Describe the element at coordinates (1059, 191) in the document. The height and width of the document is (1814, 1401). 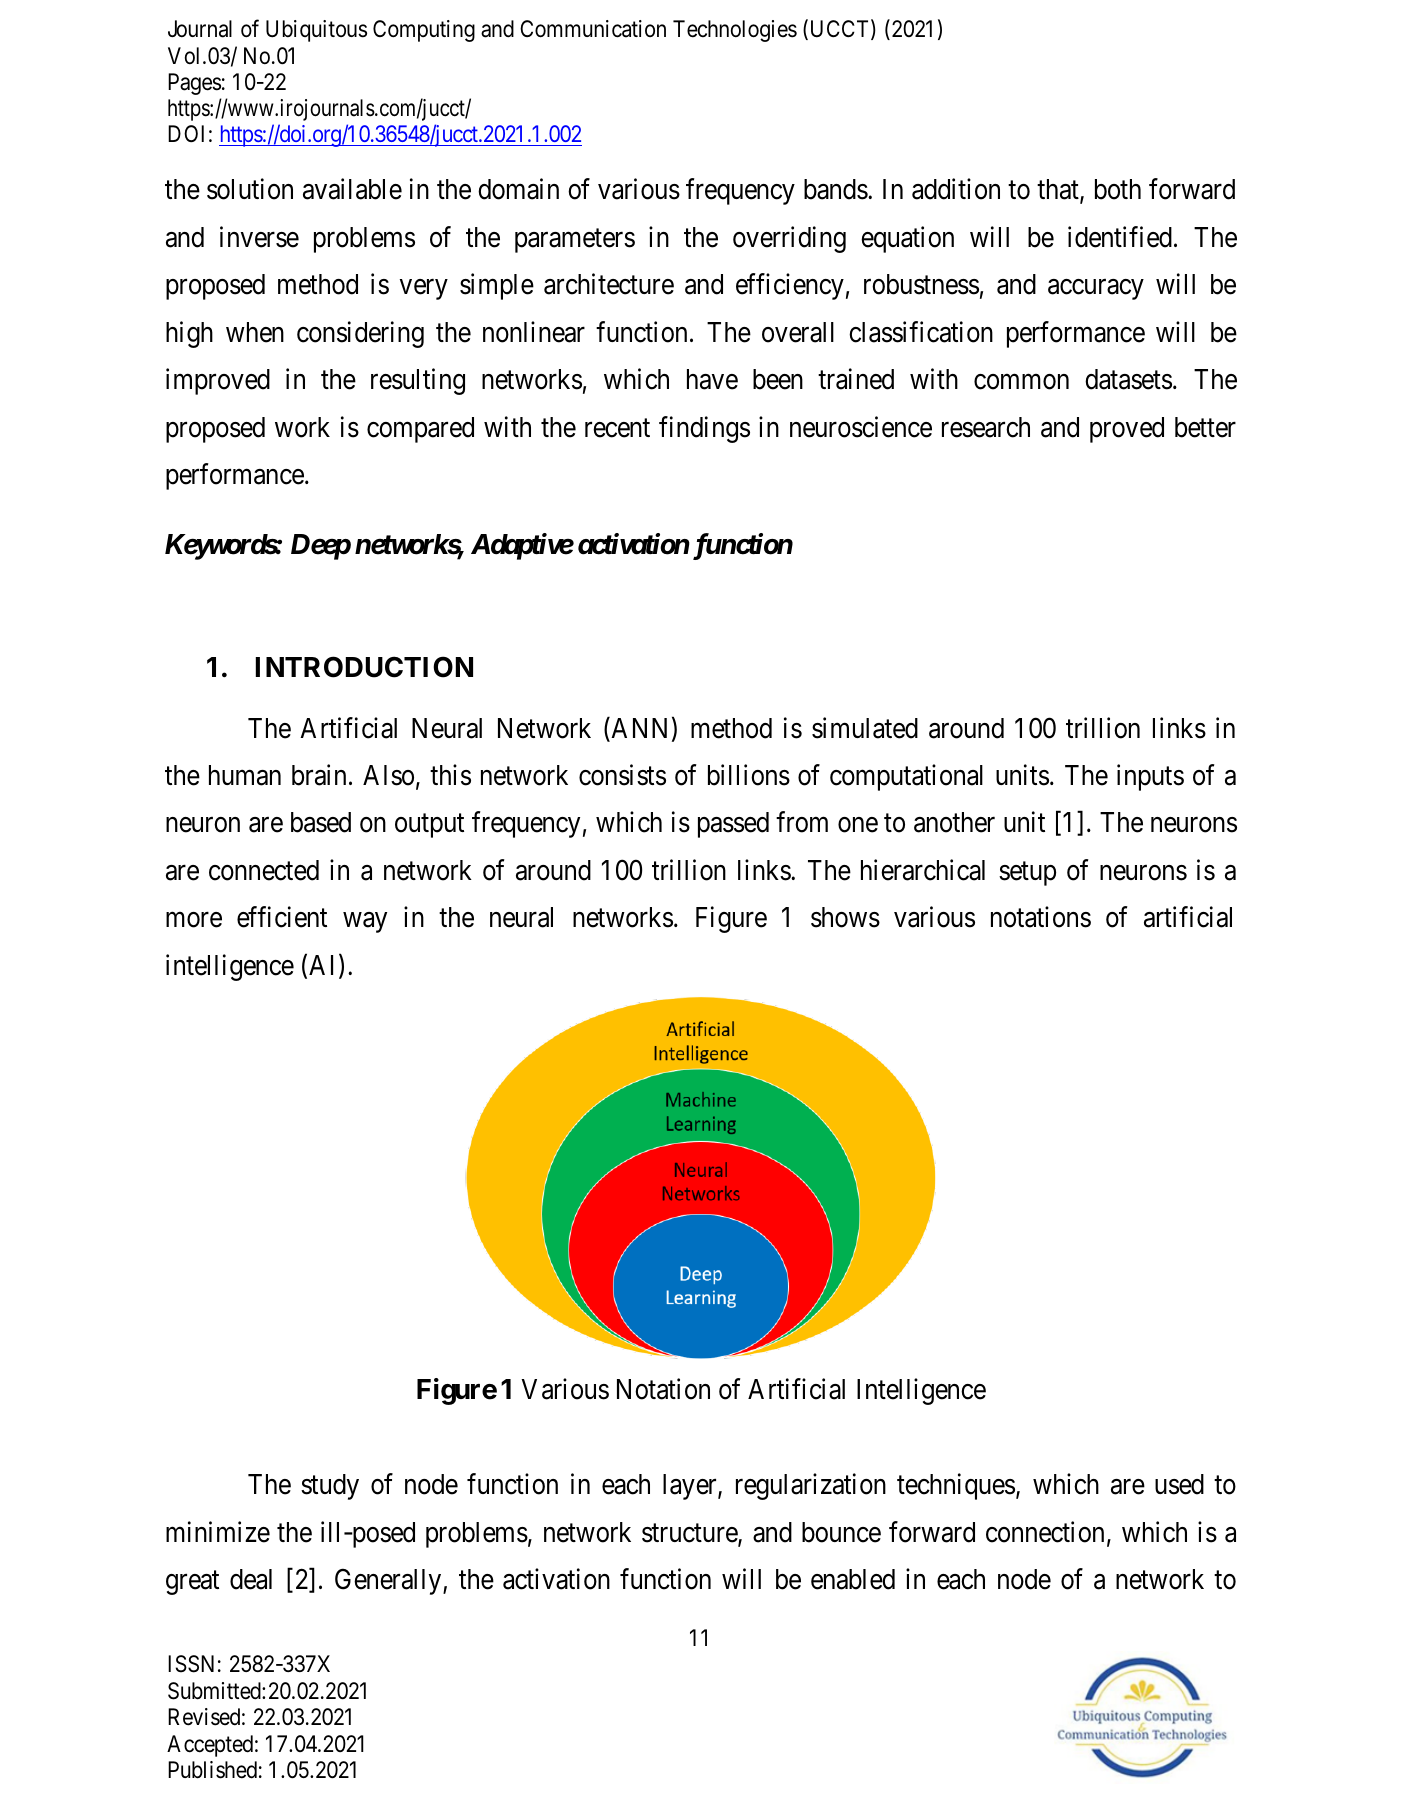
I see `that` at that location.
